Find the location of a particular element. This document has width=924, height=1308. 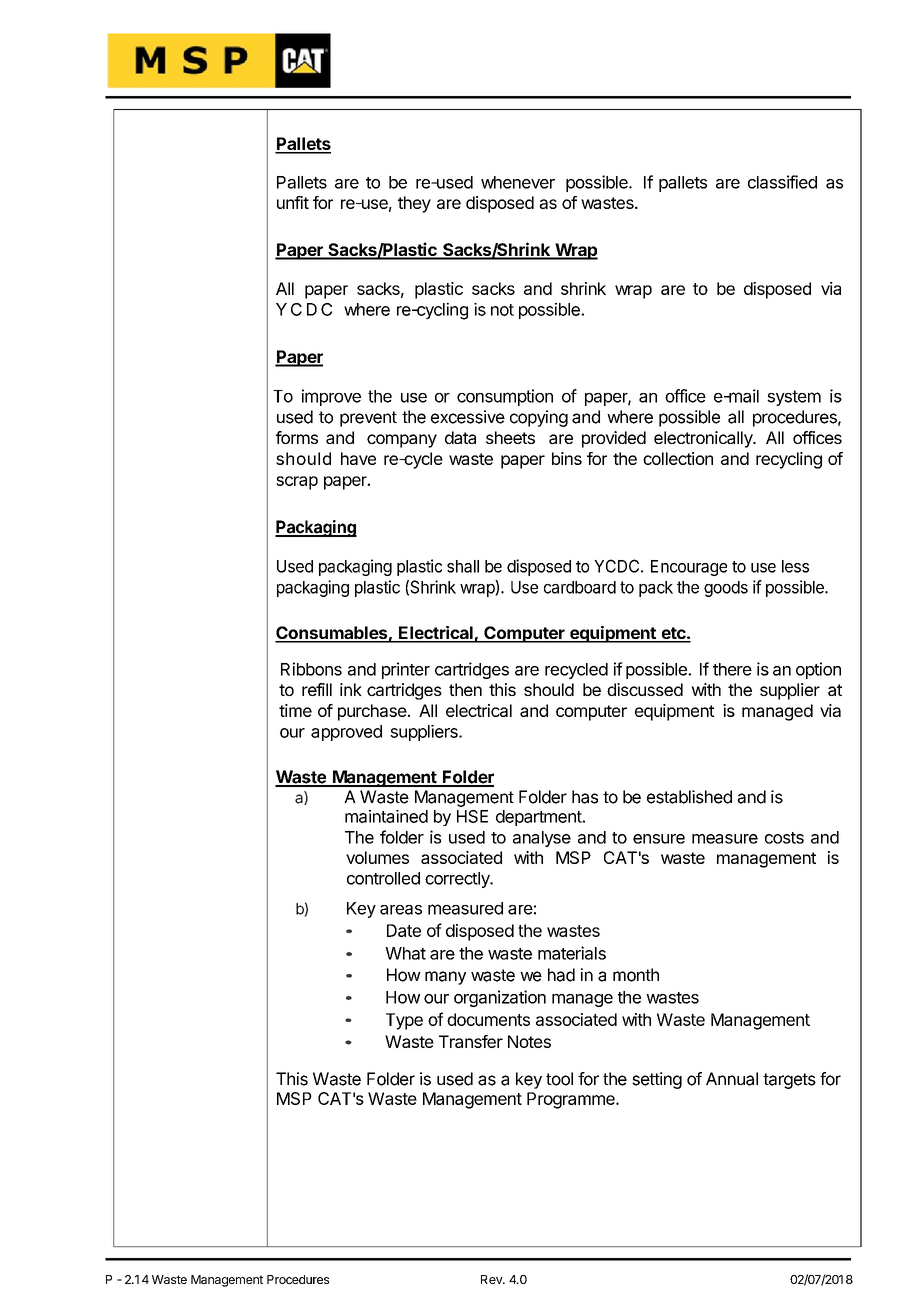

costs is located at coordinates (784, 838).
